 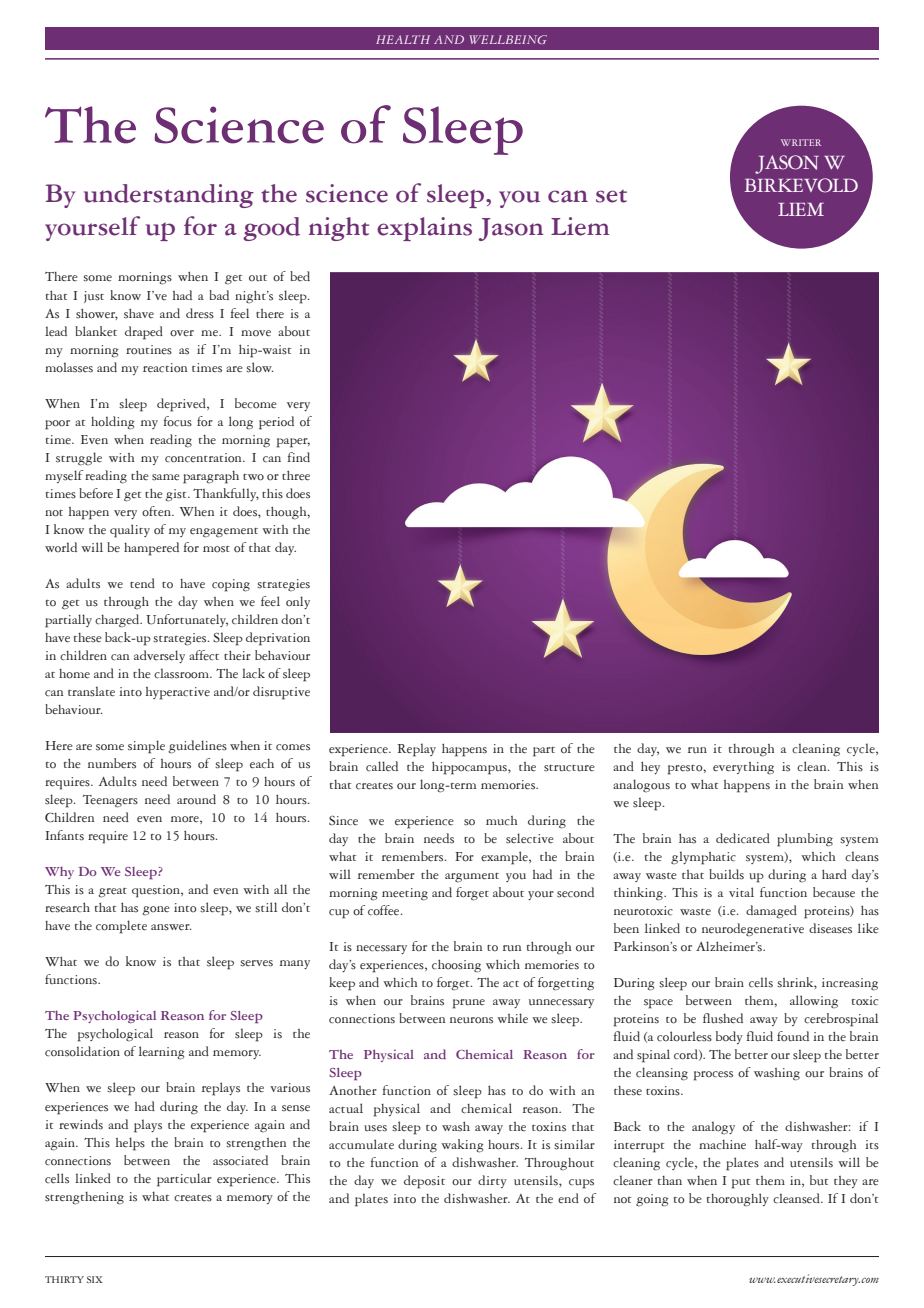 What do you see at coordinates (508, 39) in the document?
I see `WELLBEING` at bounding box center [508, 39].
